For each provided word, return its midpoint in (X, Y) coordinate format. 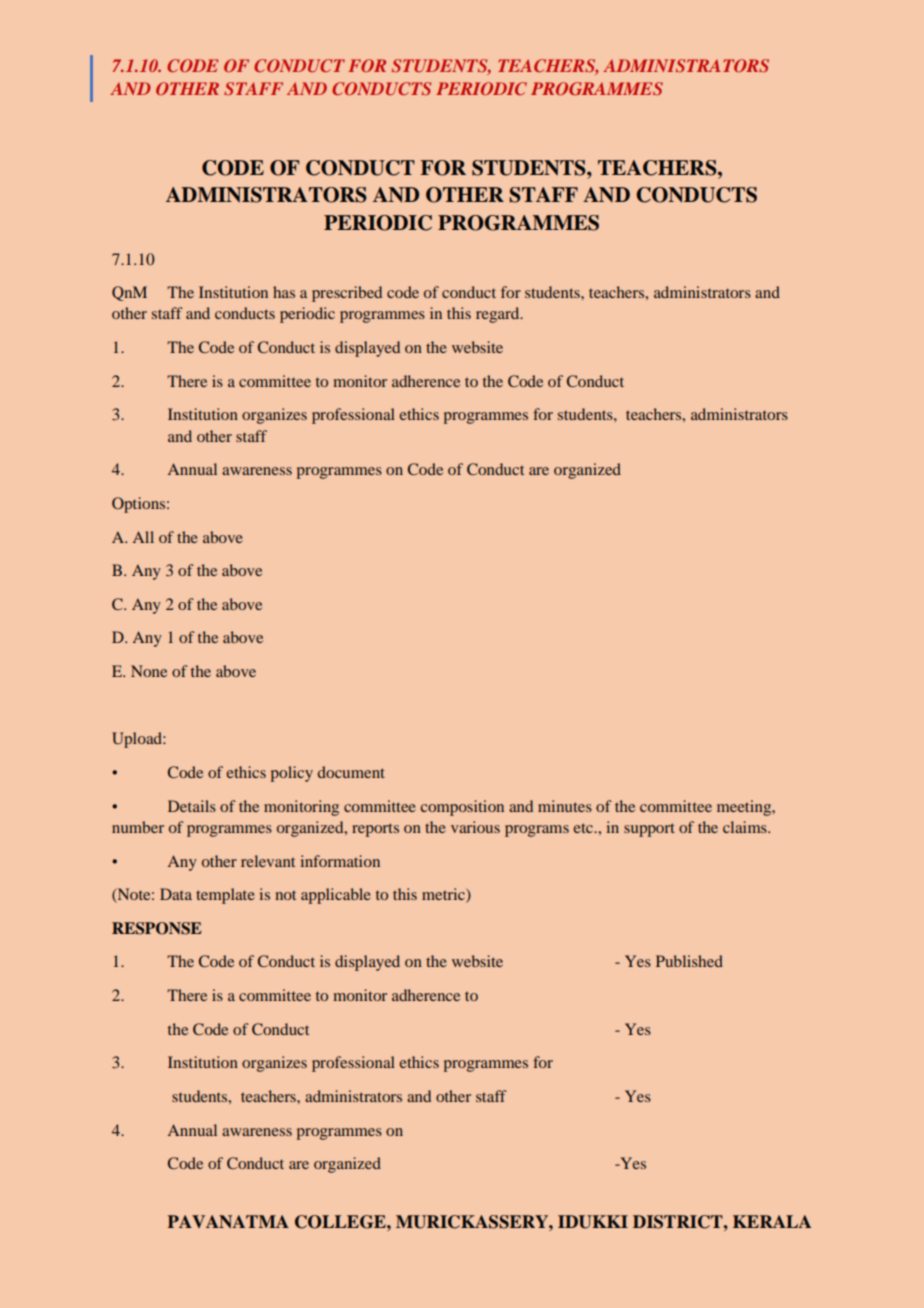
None (149, 671)
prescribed (347, 294)
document (351, 772)
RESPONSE (157, 928)
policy (292, 774)
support (649, 830)
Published (689, 961)
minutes (565, 806)
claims (746, 827)
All (143, 537)
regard (499, 315)
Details (192, 806)
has (284, 292)
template (225, 896)
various (475, 827)
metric (444, 895)
